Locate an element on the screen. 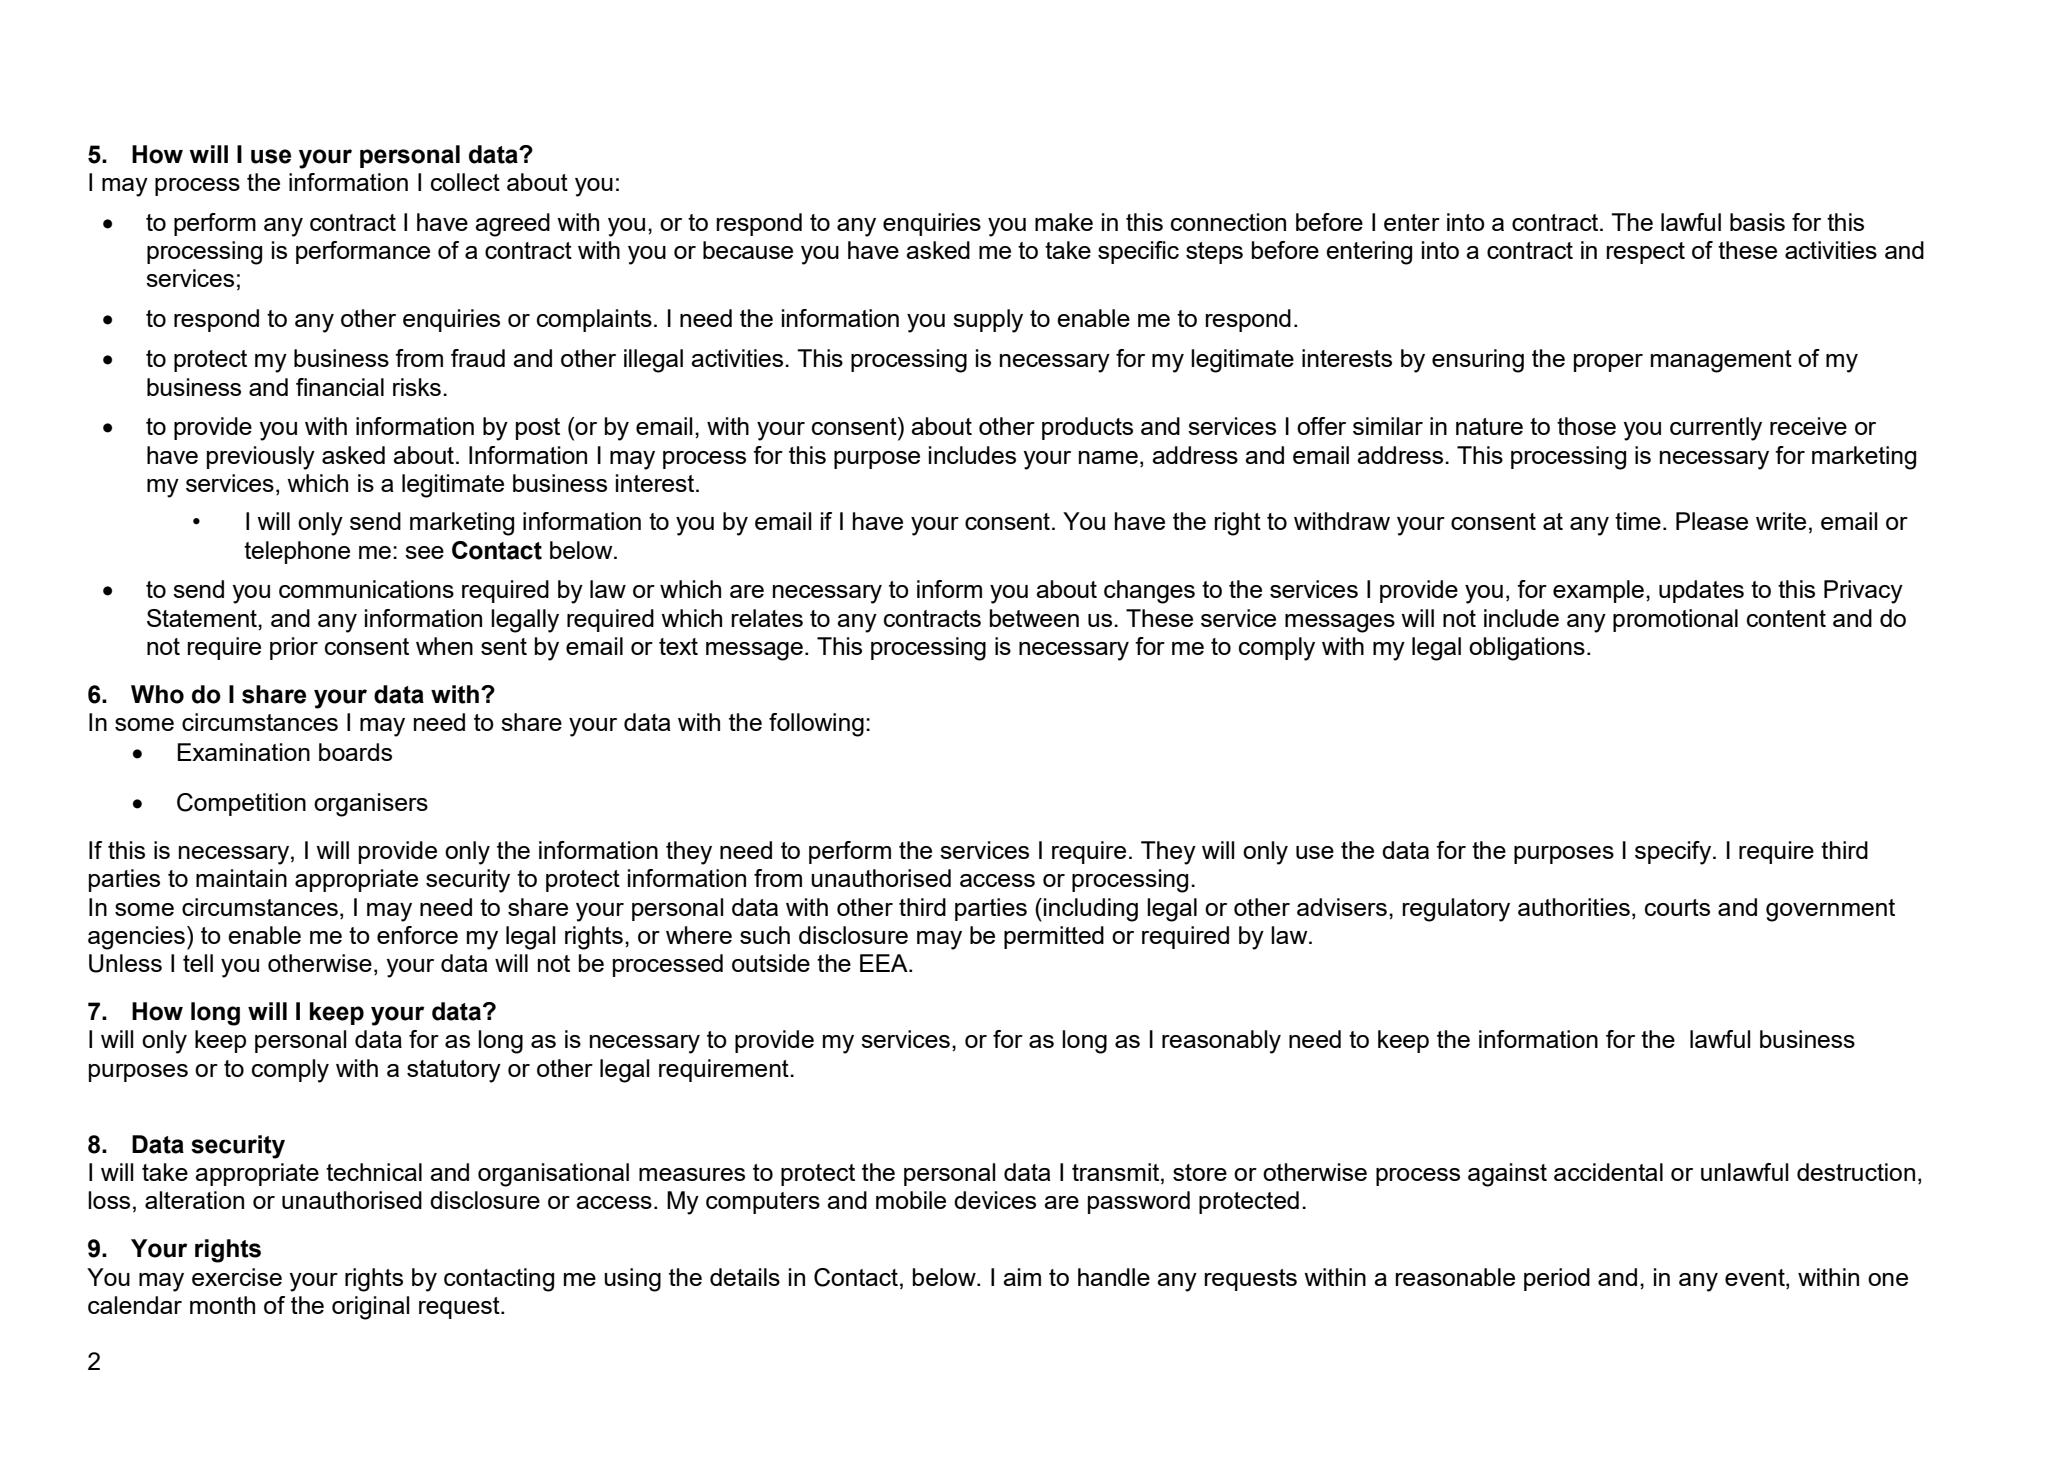  period is located at coordinates (1557, 1279).
